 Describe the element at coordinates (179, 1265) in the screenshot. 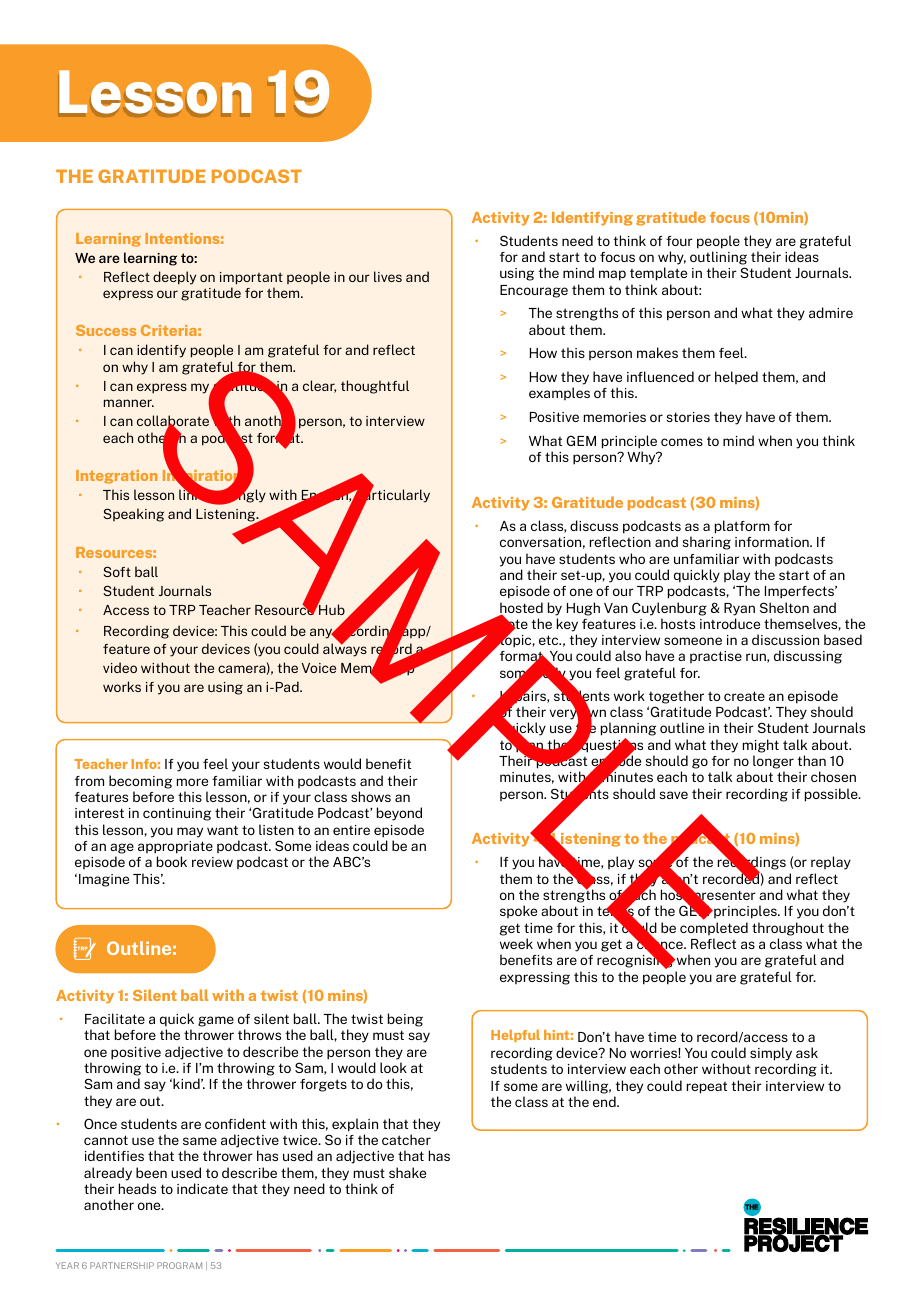

I see `PROGRAM` at that location.
